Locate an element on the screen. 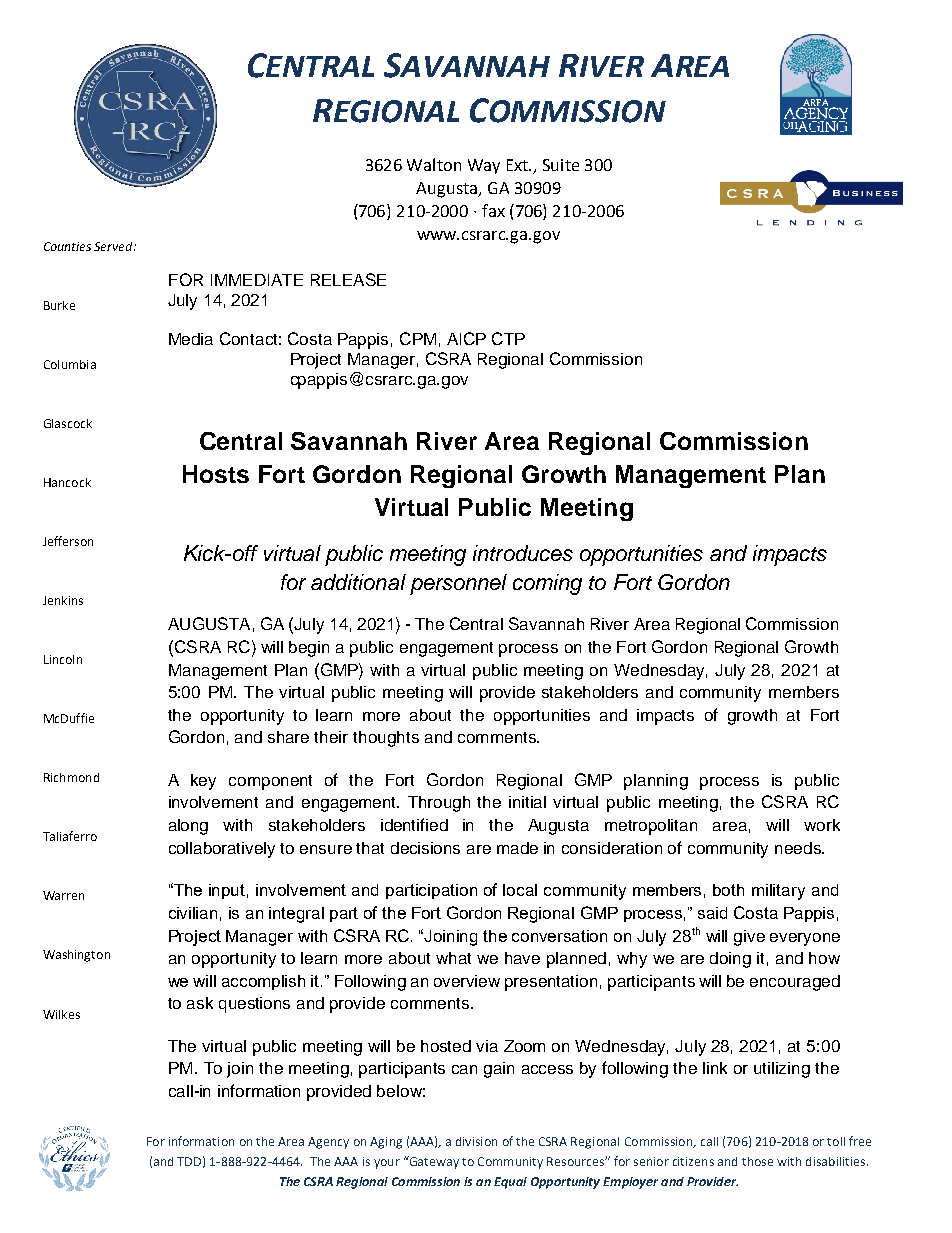 The image size is (952, 1233). Lincoln is located at coordinates (63, 659).
